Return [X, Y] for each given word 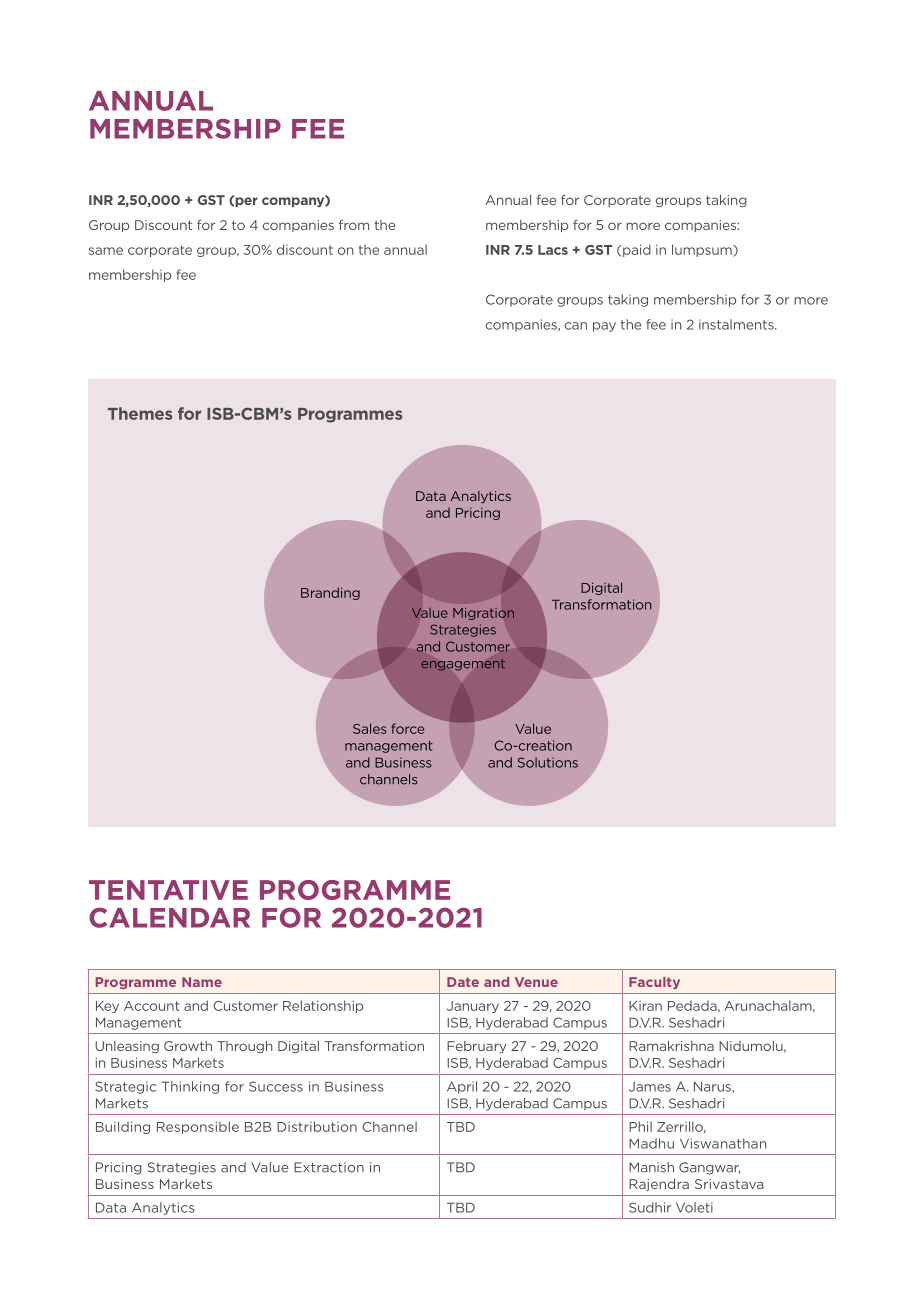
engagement [463, 665]
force [407, 728]
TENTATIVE [168, 890]
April [462, 1087]
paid [636, 250]
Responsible [198, 1127]
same [106, 251]
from [354, 225]
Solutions [548, 762]
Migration [483, 614]
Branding [330, 593]
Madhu [651, 1143]
